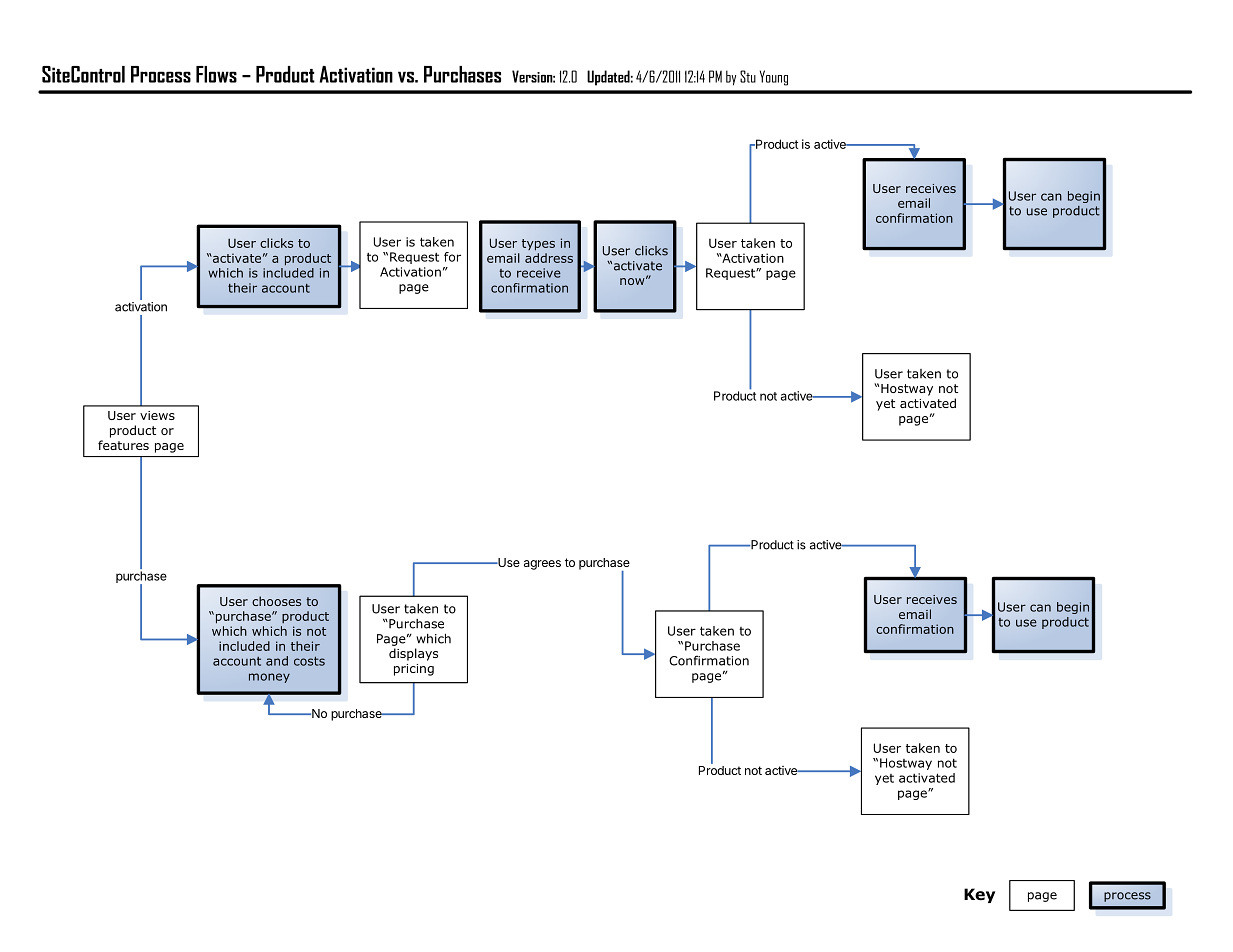 The image size is (1233, 952). Describe the element at coordinates (269, 678) in the screenshot. I see `money` at that location.
